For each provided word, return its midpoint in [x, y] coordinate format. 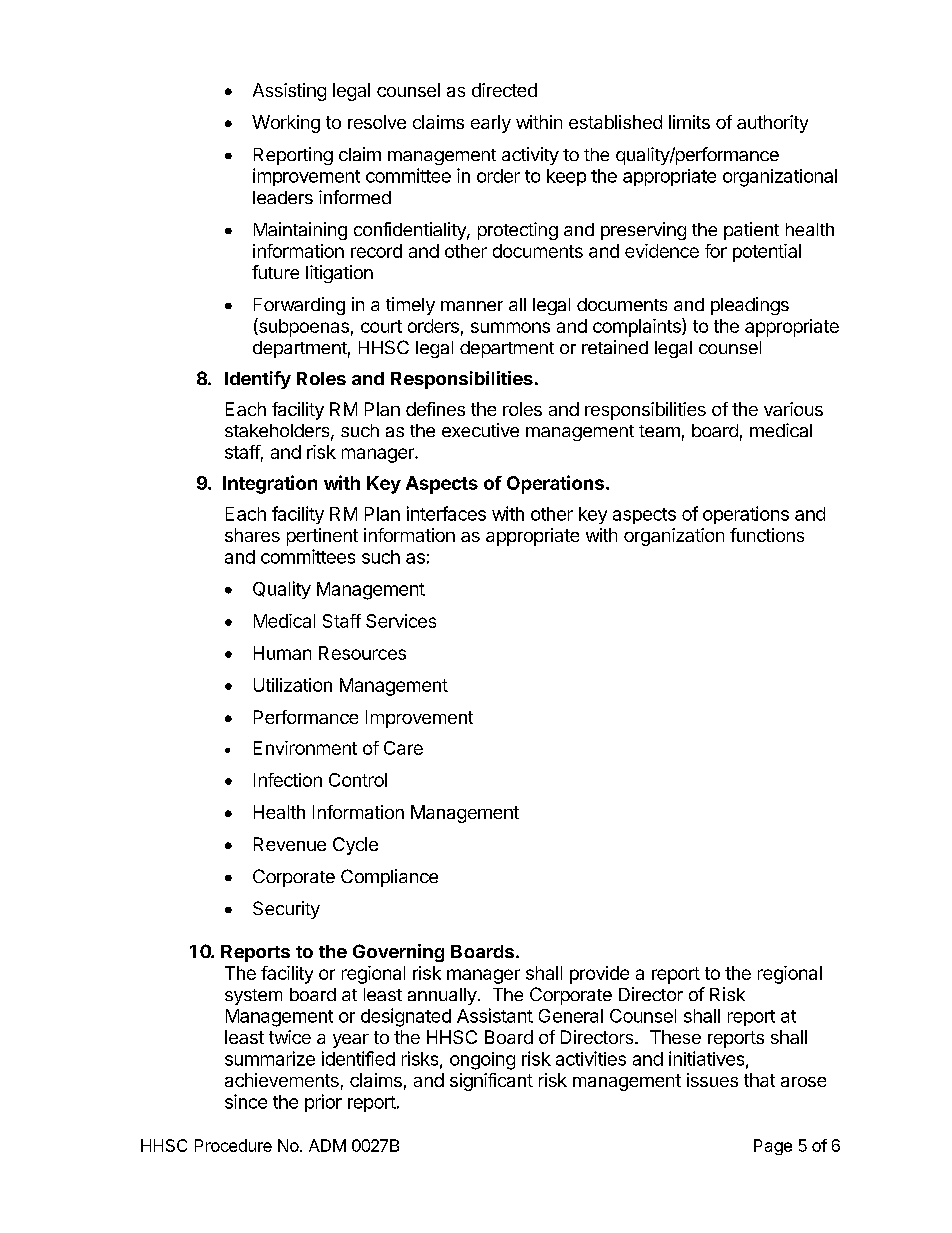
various [793, 409]
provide [599, 975]
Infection [288, 780]
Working [286, 124]
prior [323, 1103]
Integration [270, 484]
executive [480, 430]
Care [403, 748]
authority [772, 124]
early [491, 124]
